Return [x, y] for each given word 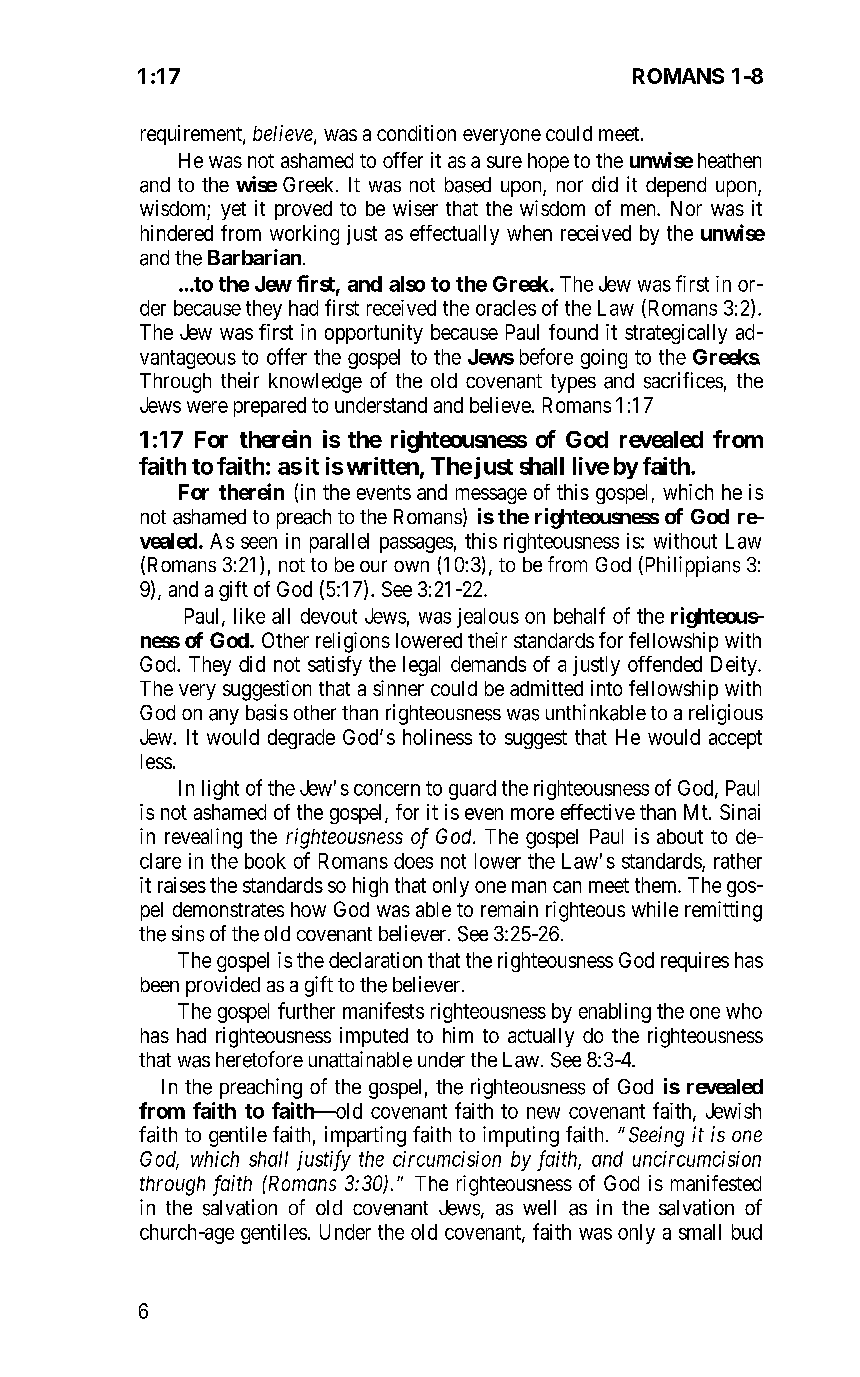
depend [676, 187]
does [413, 861]
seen [259, 543]
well [539, 1207]
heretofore [259, 1059]
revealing [203, 838]
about [680, 836]
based [468, 185]
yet [233, 211]
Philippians [691, 566]
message [491, 496]
